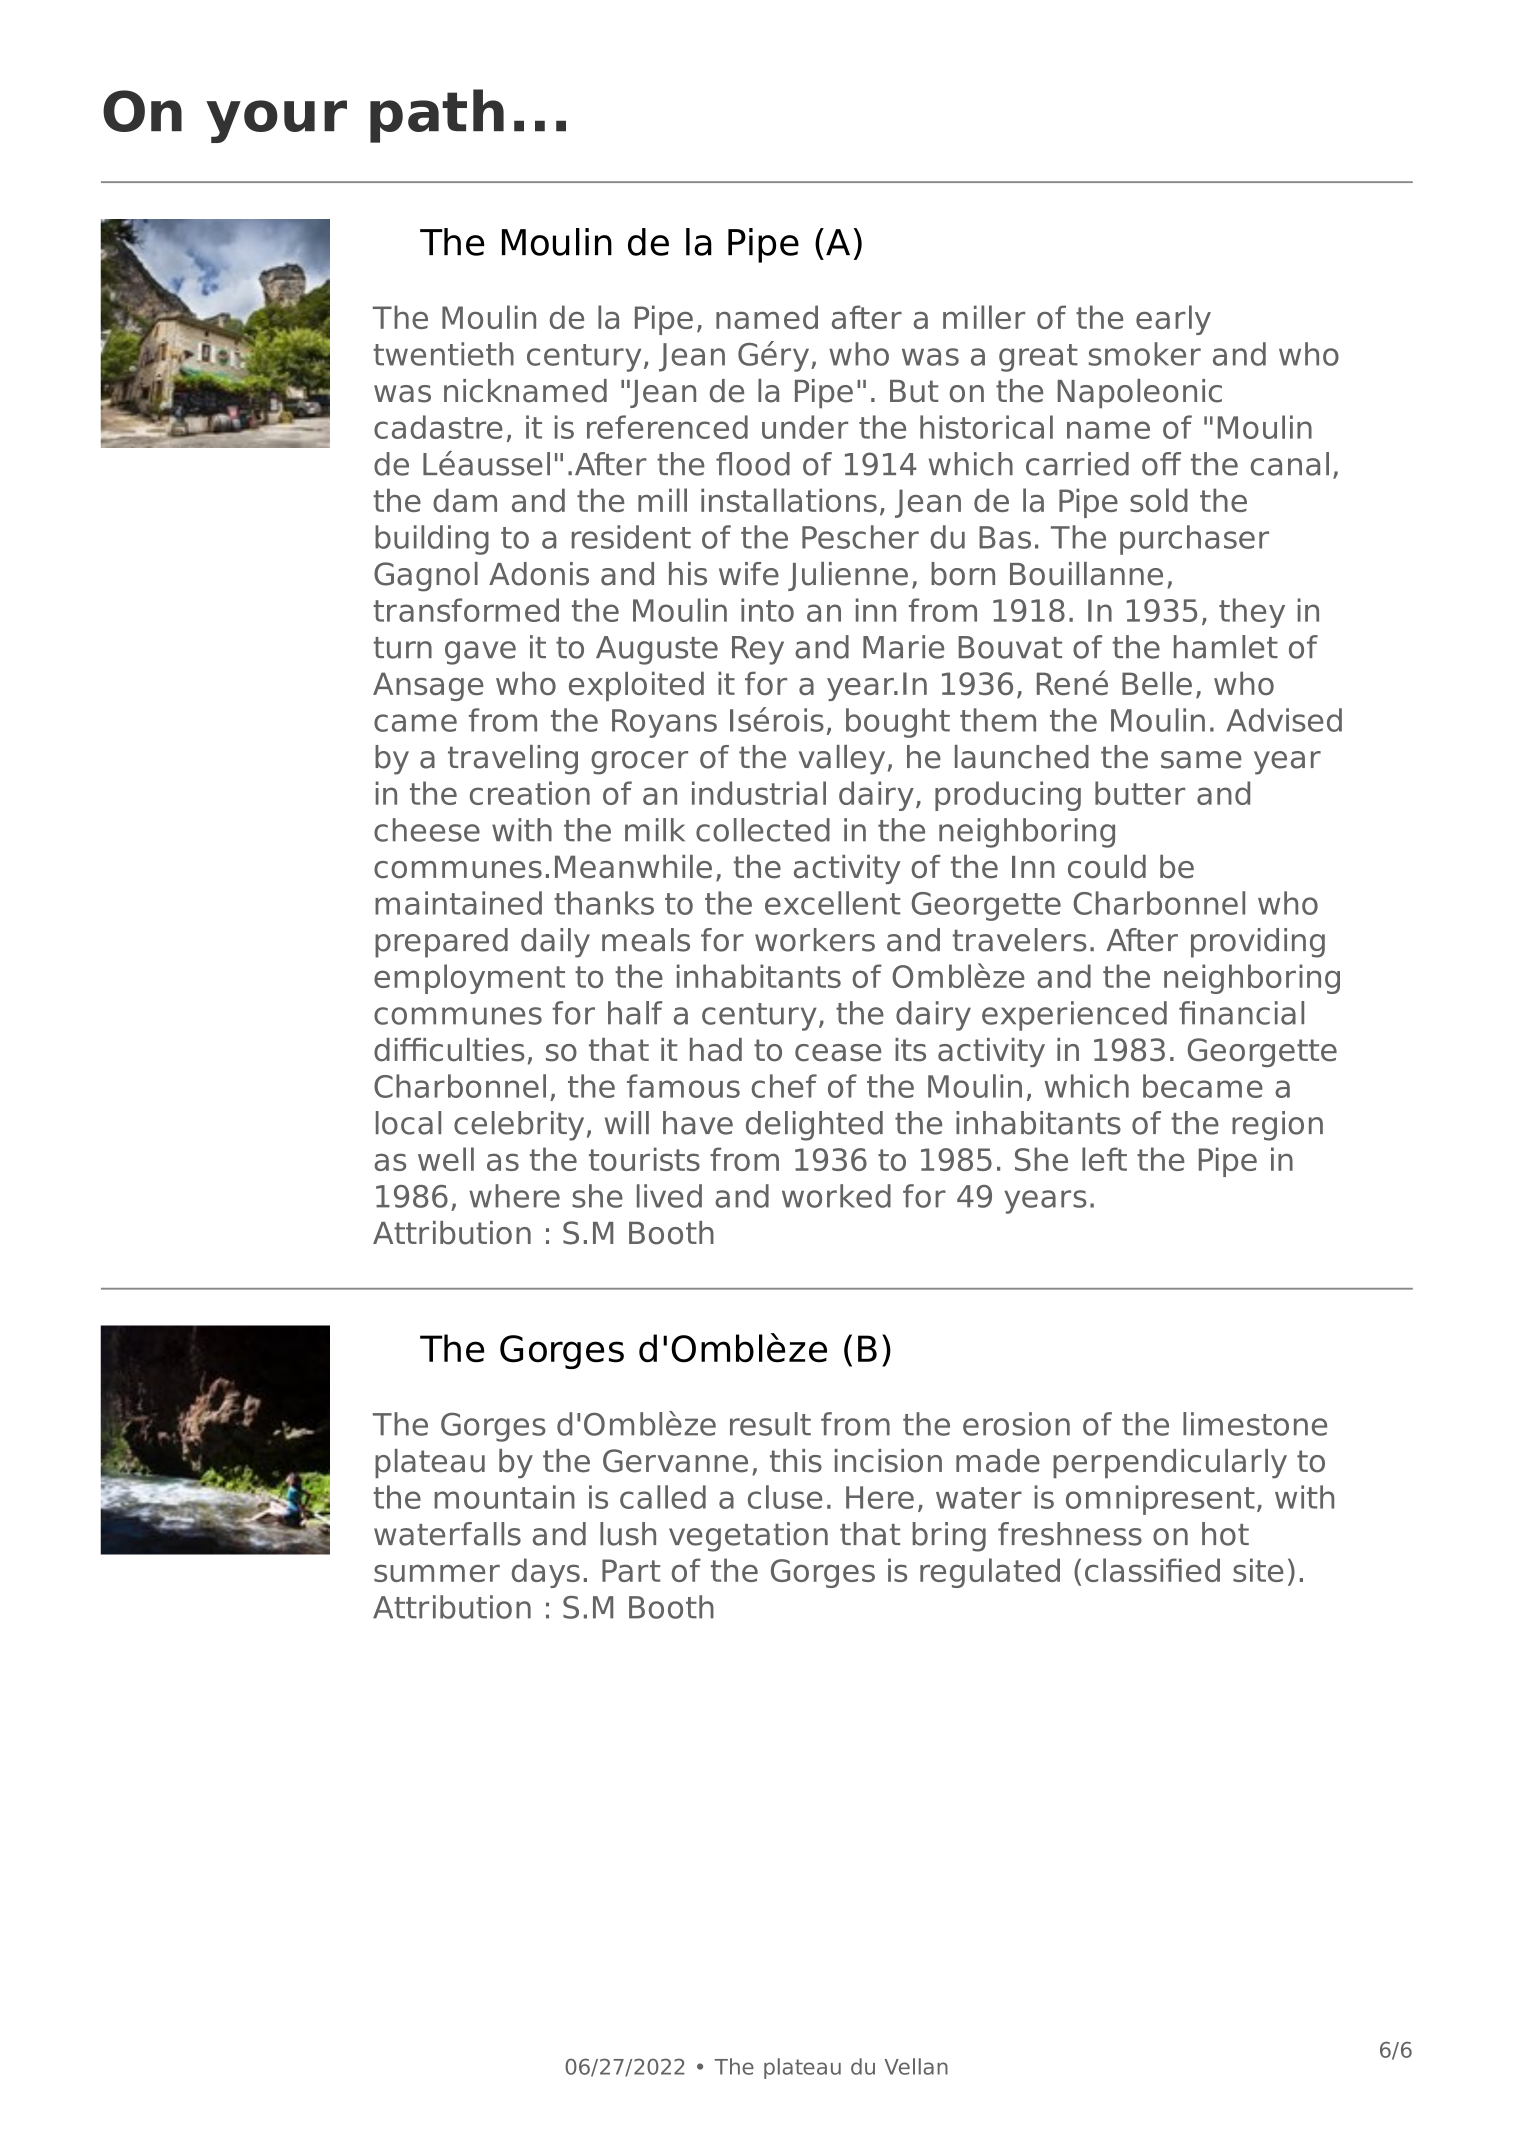  Describe the element at coordinates (767, 610) in the screenshot. I see `into` at that location.
